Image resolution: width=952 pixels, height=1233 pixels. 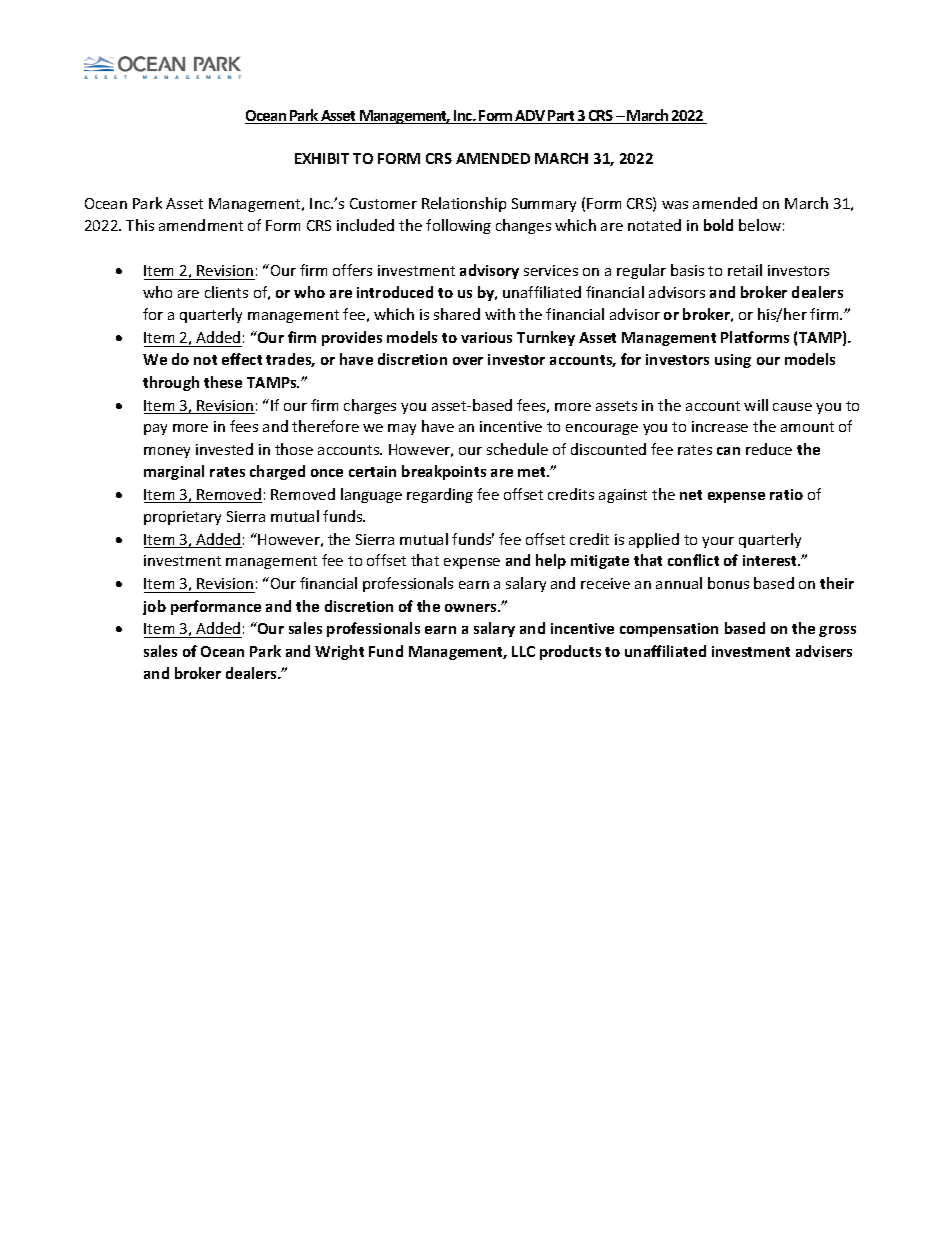 I want to click on EXHIBIT, so click(x=322, y=158).
